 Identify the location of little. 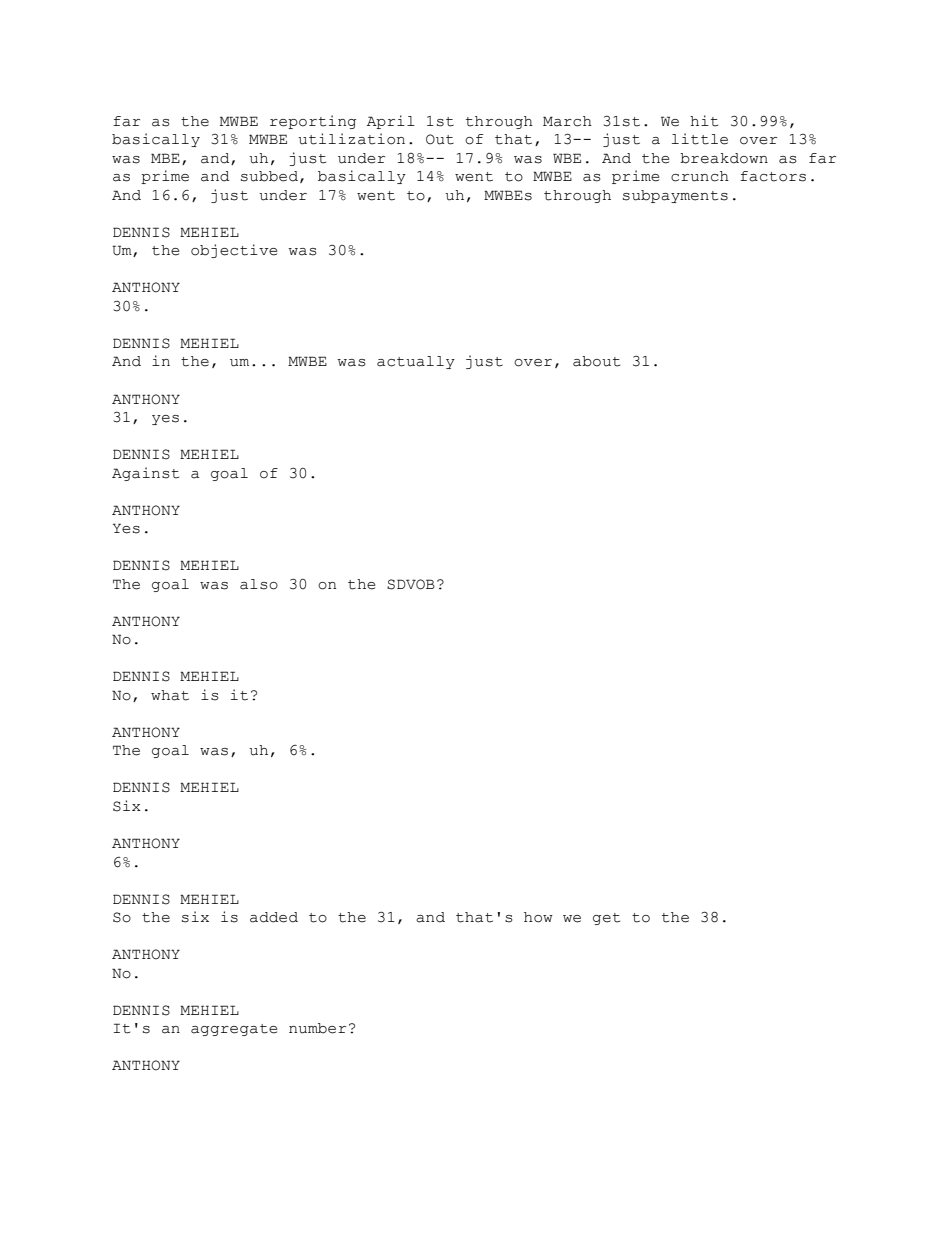
(700, 139).
